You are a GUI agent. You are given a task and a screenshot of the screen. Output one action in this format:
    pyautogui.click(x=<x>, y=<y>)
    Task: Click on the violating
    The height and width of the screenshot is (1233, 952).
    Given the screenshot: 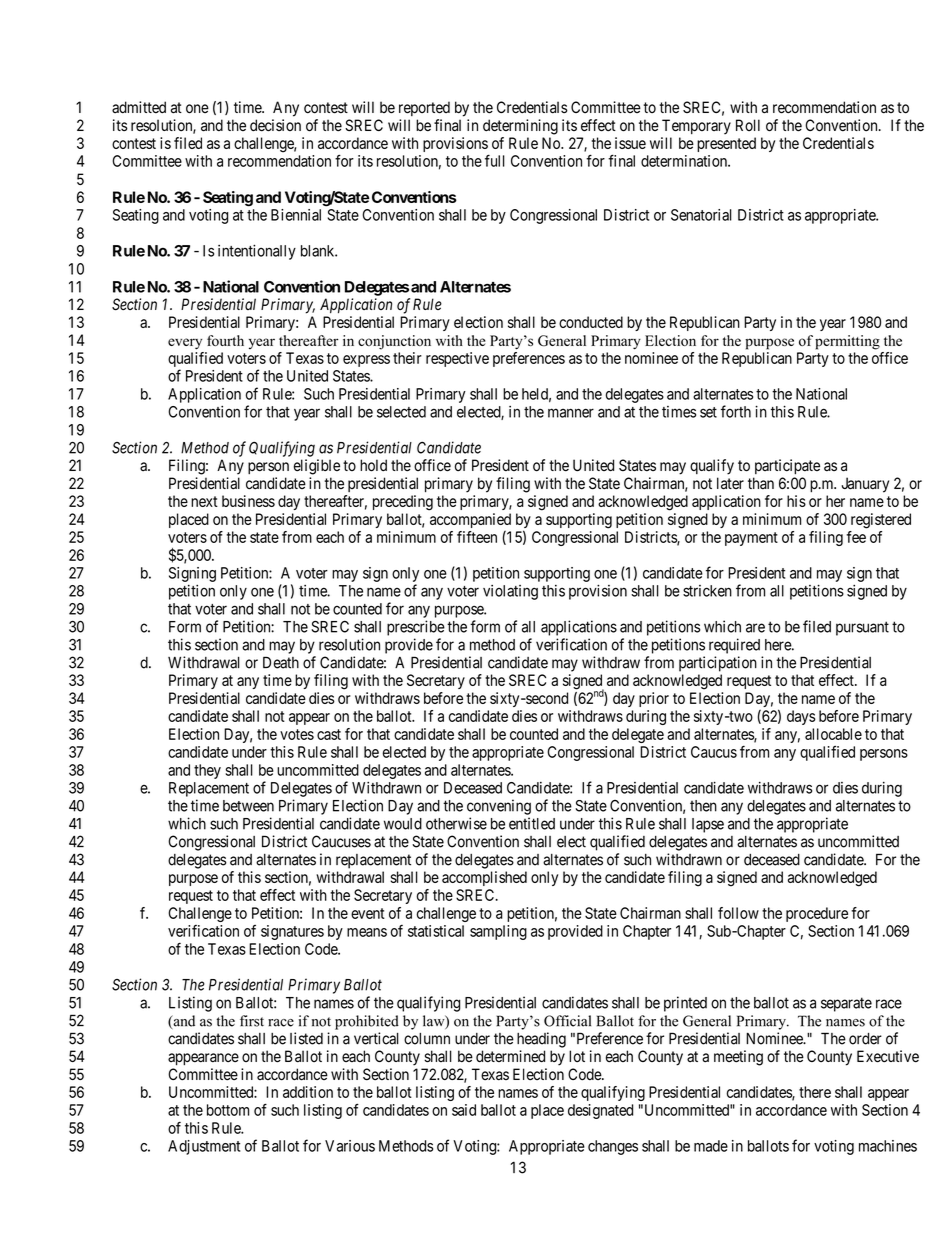 What is the action you would take?
    pyautogui.click(x=510, y=592)
